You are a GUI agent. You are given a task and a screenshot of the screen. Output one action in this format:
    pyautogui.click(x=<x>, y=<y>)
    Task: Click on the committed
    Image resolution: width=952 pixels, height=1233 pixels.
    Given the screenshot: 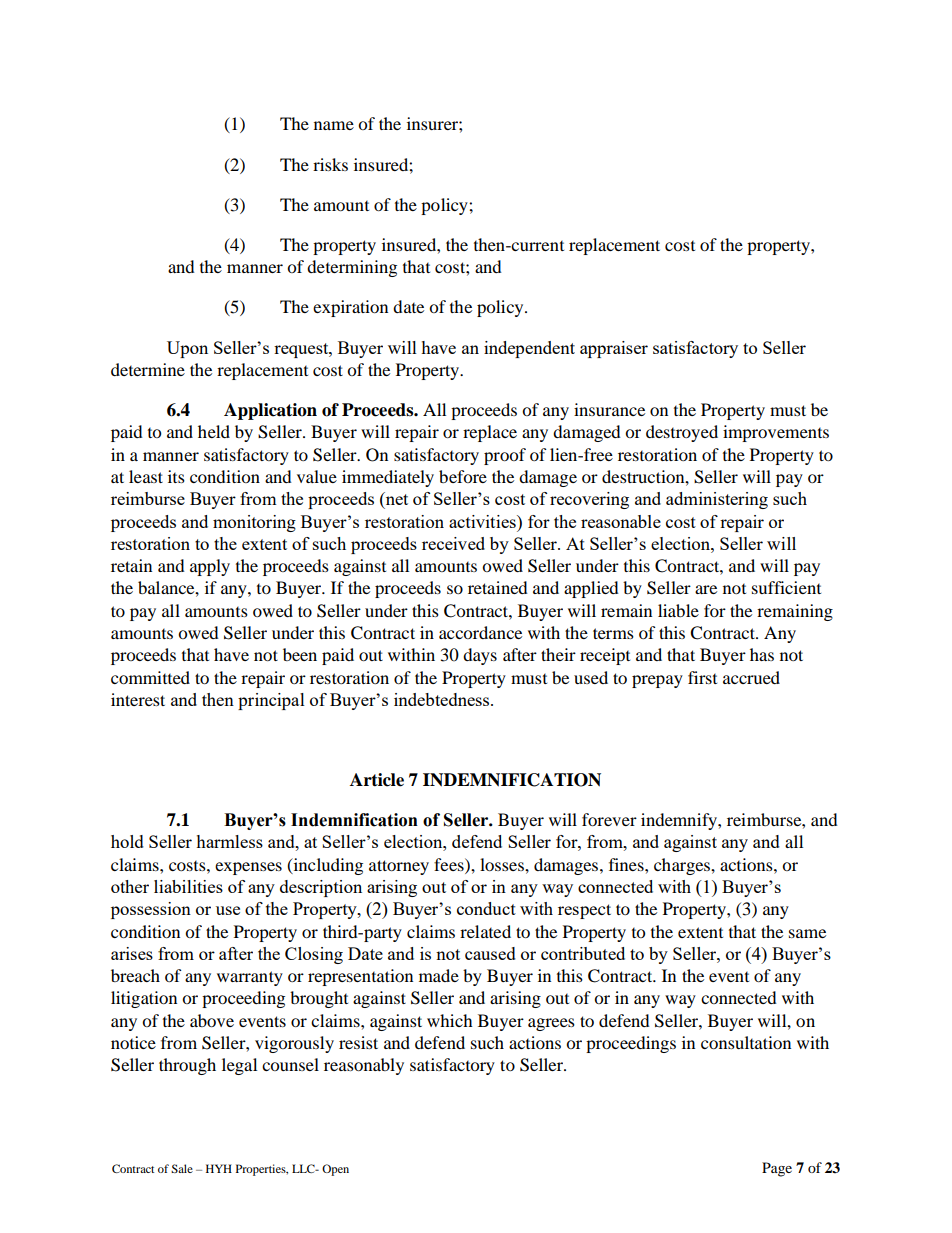 What is the action you would take?
    pyautogui.click(x=150, y=677)
